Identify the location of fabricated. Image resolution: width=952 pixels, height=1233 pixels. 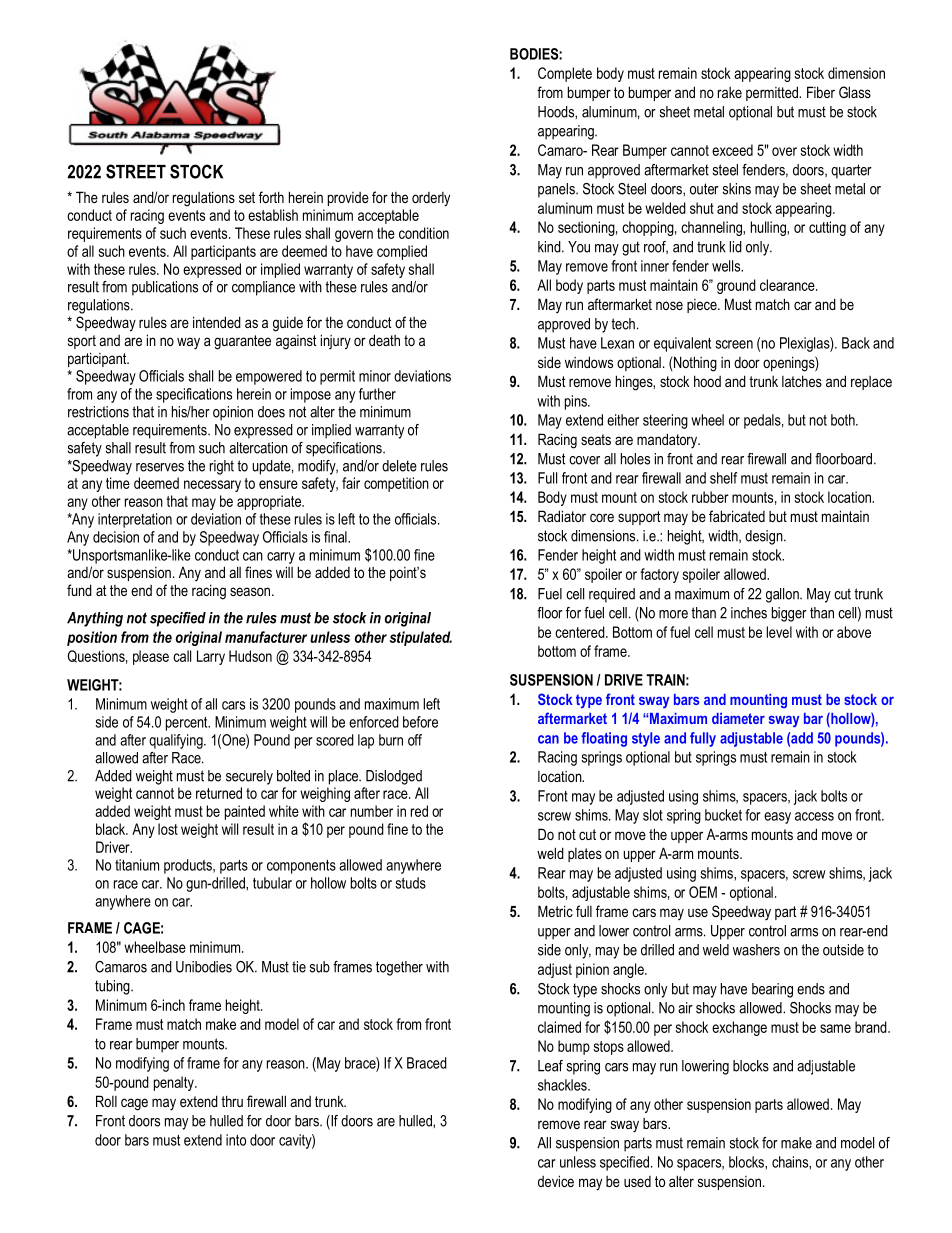
(737, 516).
